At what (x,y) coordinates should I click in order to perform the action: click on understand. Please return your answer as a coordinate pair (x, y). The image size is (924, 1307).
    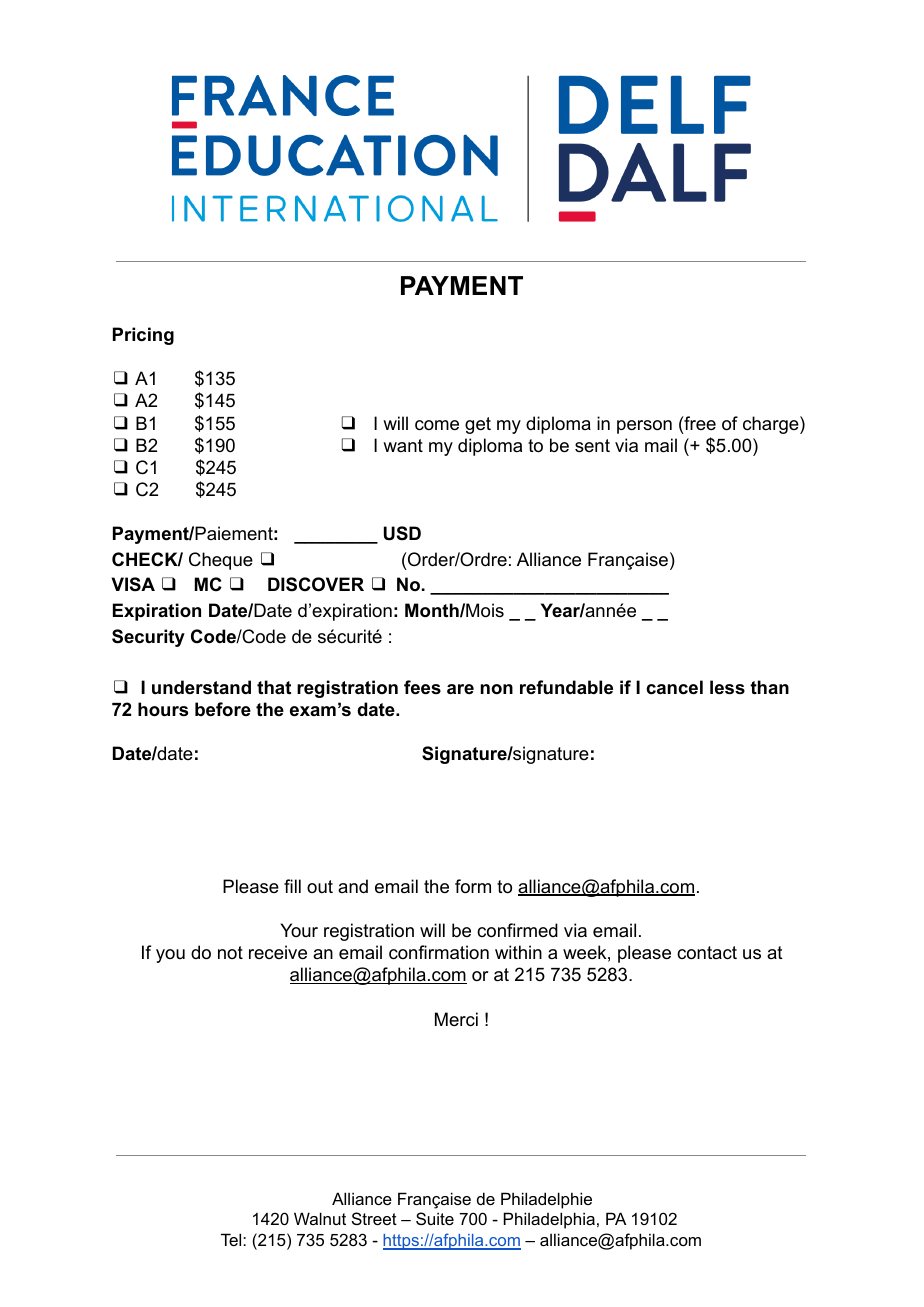
    Looking at the image, I should click on (201, 687).
